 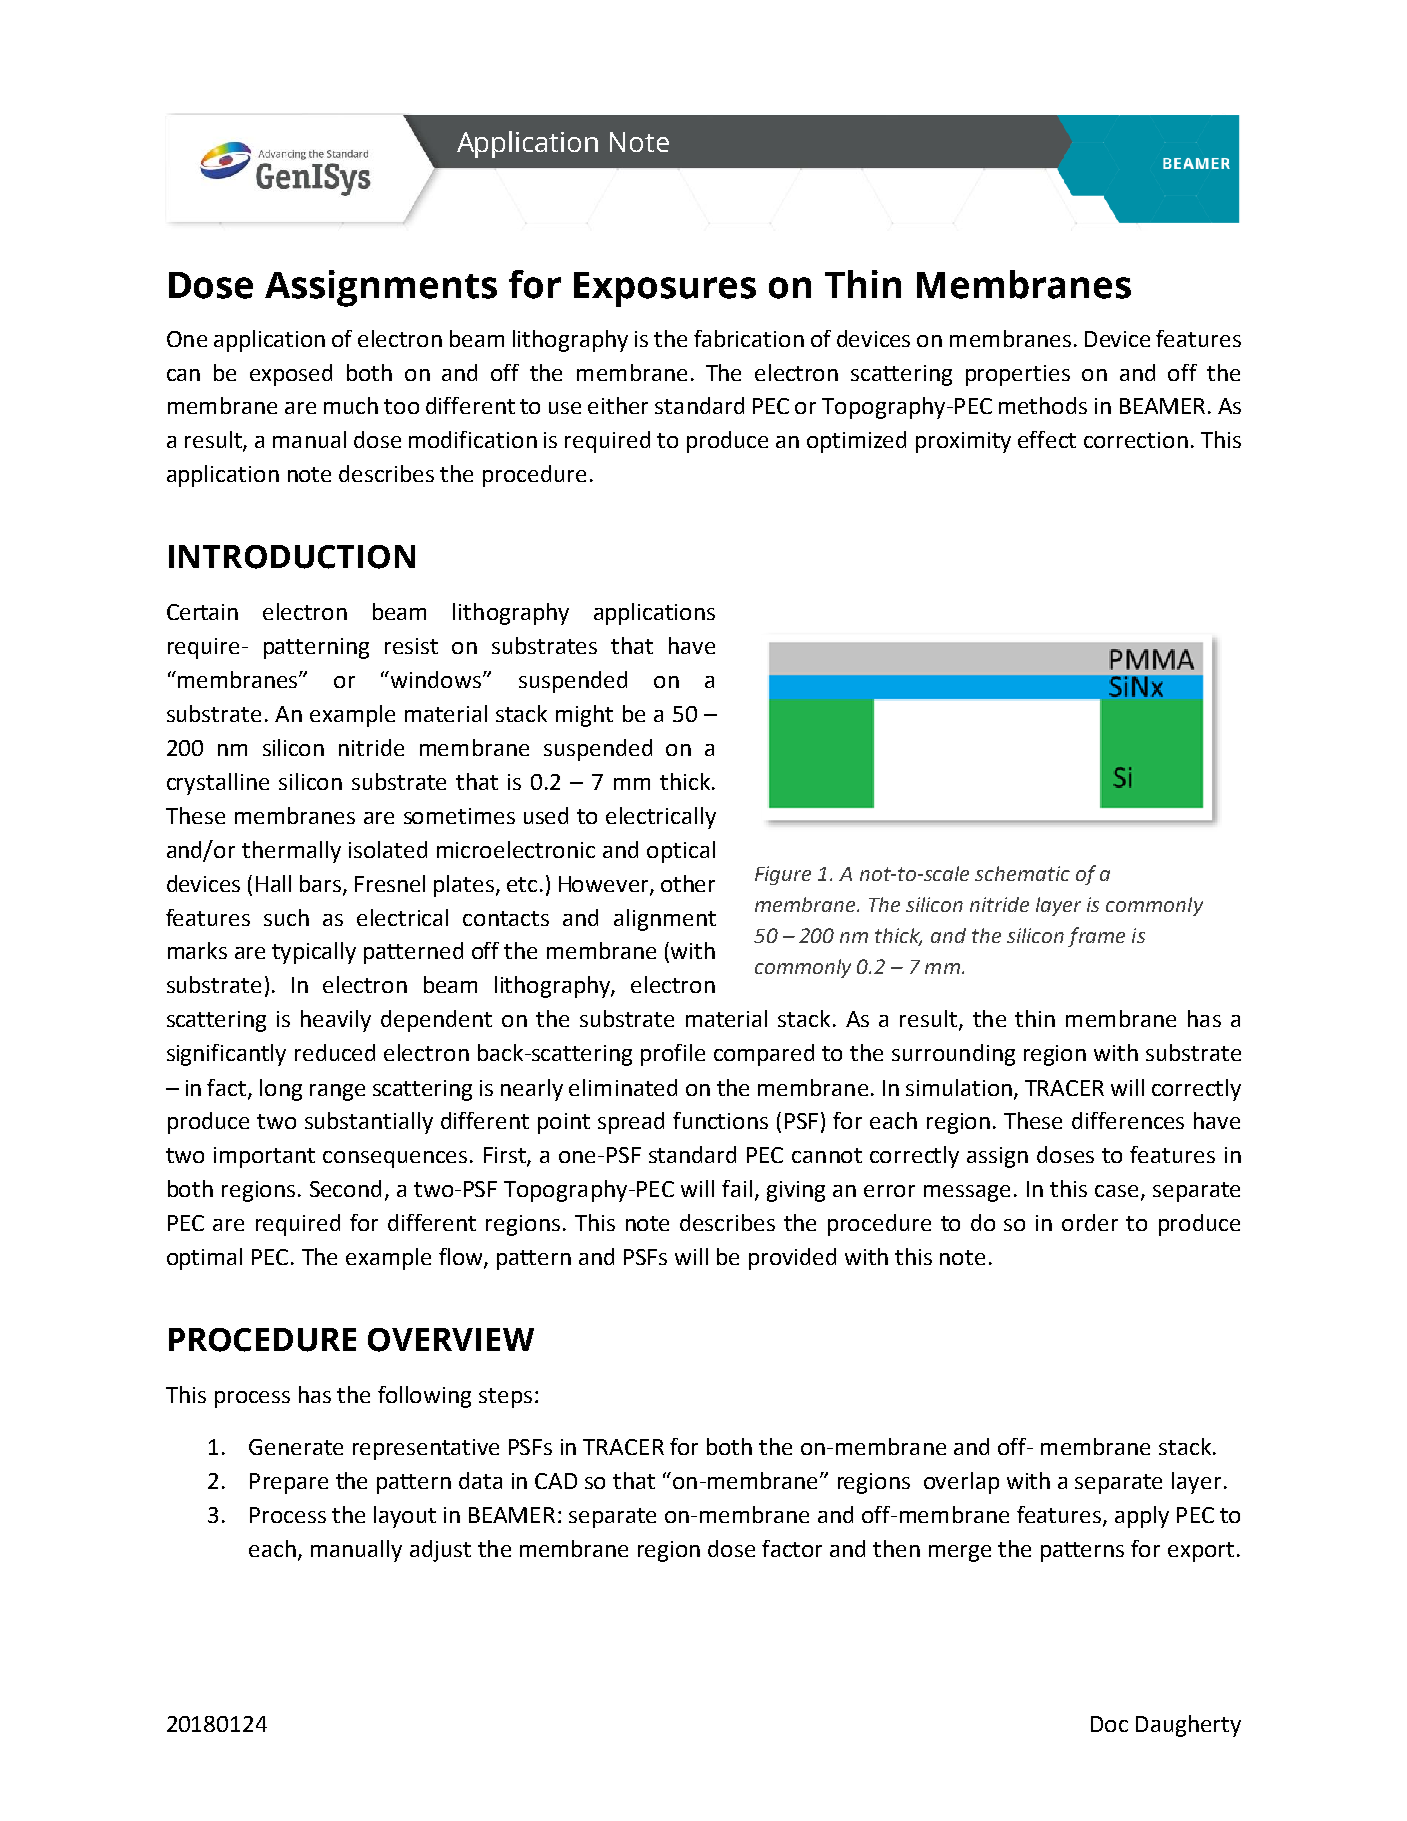 What do you see at coordinates (1096, 937) in the document?
I see `frame` at bounding box center [1096, 937].
